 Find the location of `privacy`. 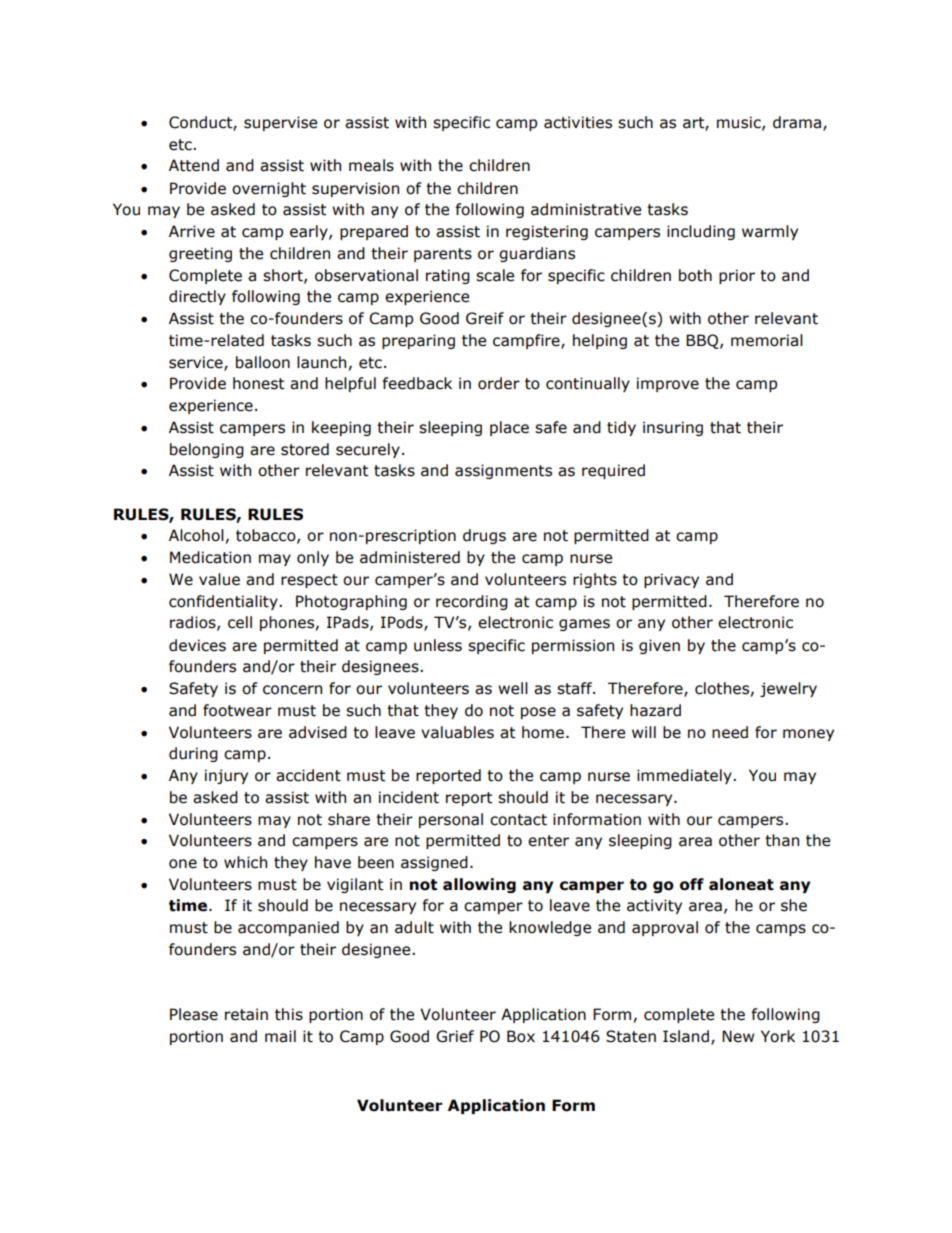

privacy is located at coordinates (671, 580).
